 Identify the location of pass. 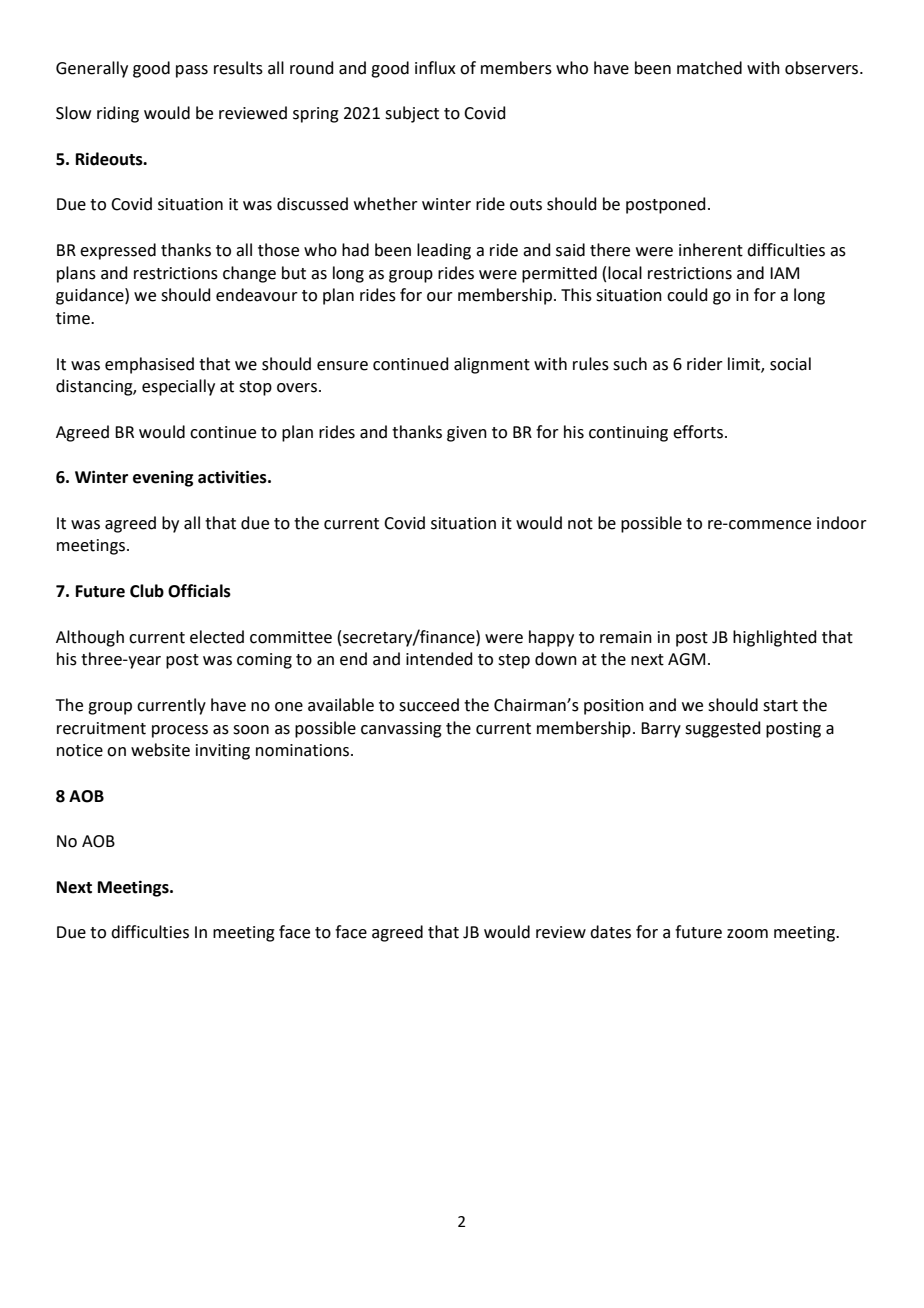
(192, 71).
